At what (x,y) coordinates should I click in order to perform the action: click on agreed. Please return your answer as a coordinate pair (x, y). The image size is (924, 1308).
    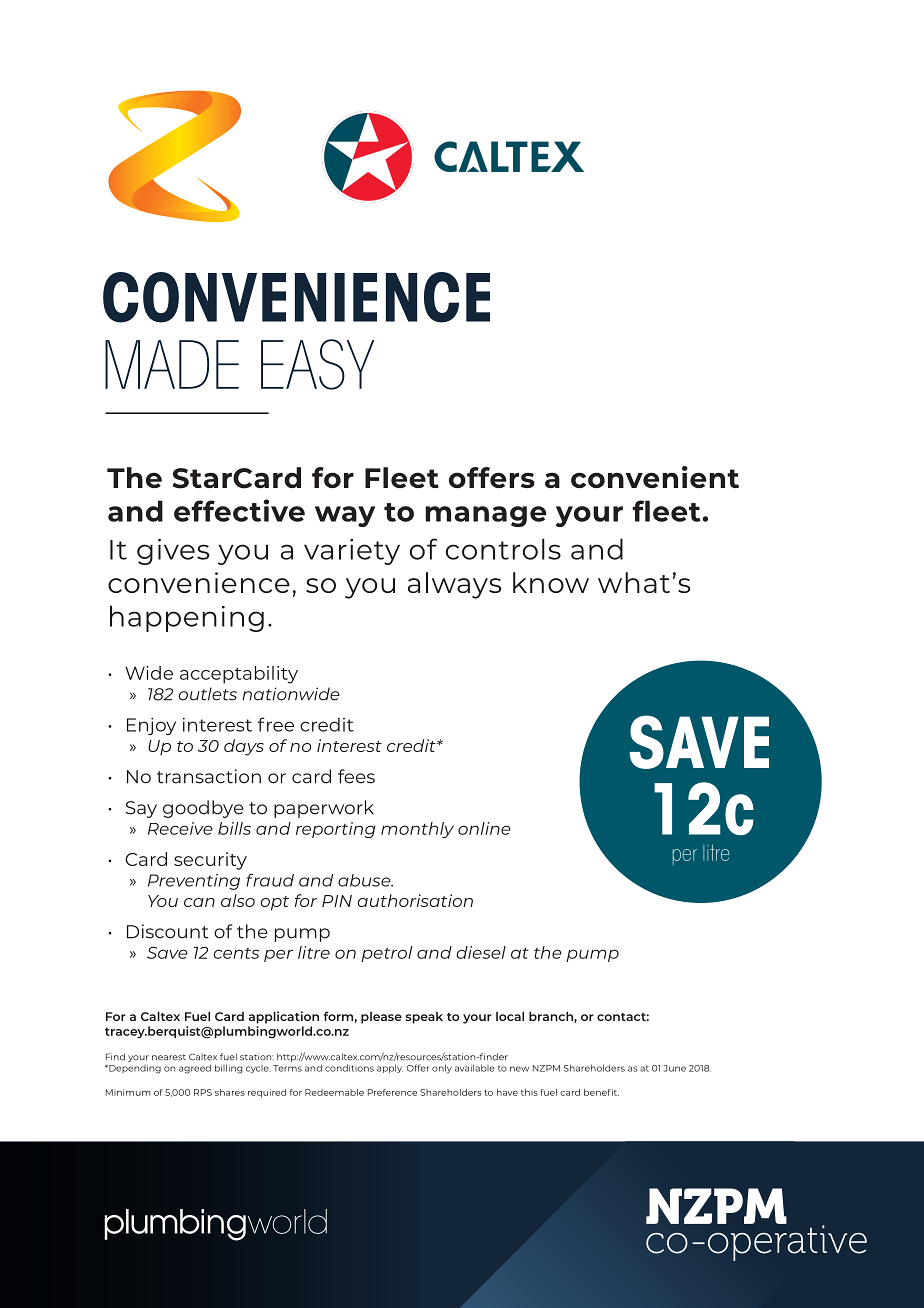
    Looking at the image, I should click on (195, 1069).
